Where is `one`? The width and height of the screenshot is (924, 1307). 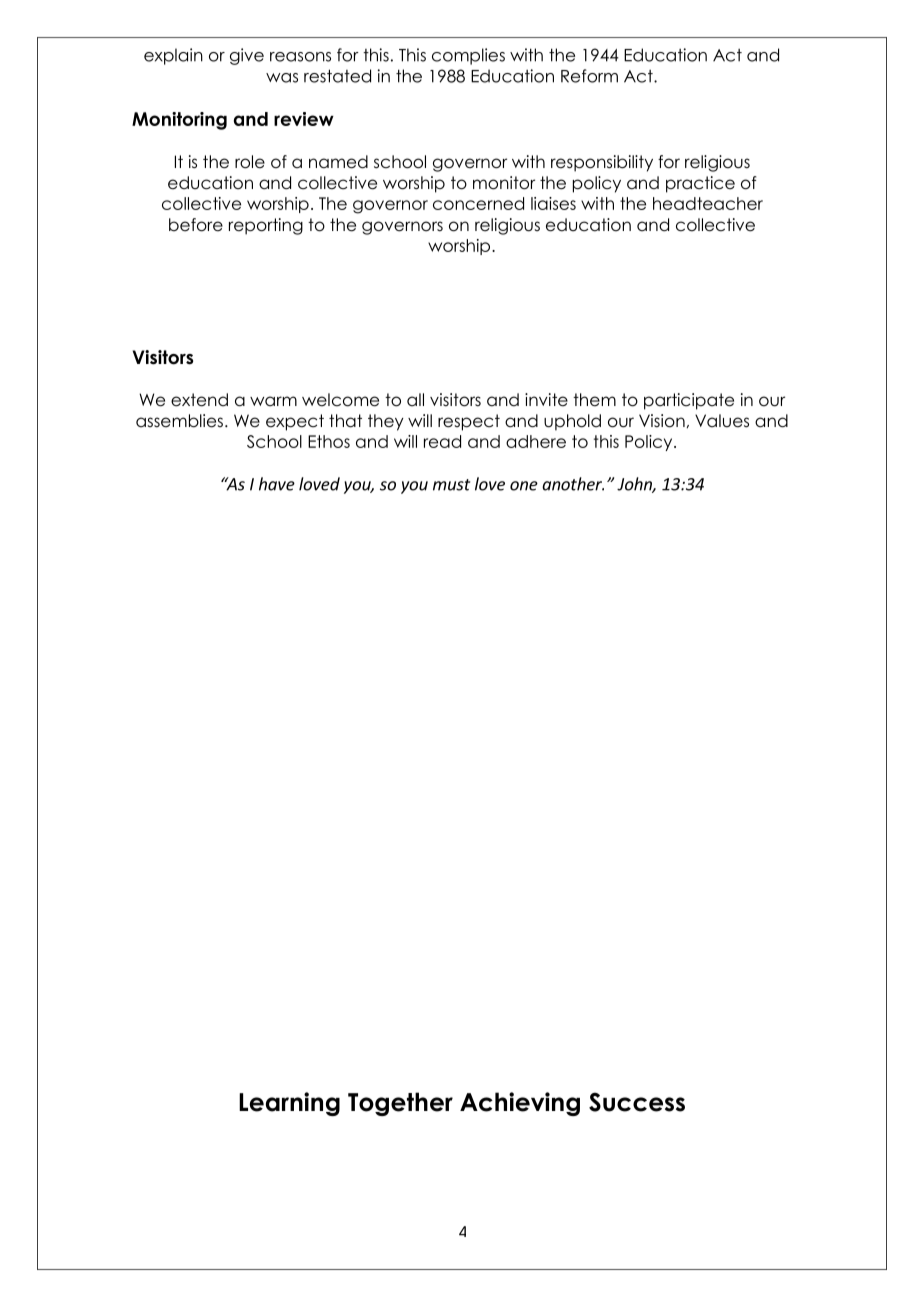
one is located at coordinates (524, 486).
